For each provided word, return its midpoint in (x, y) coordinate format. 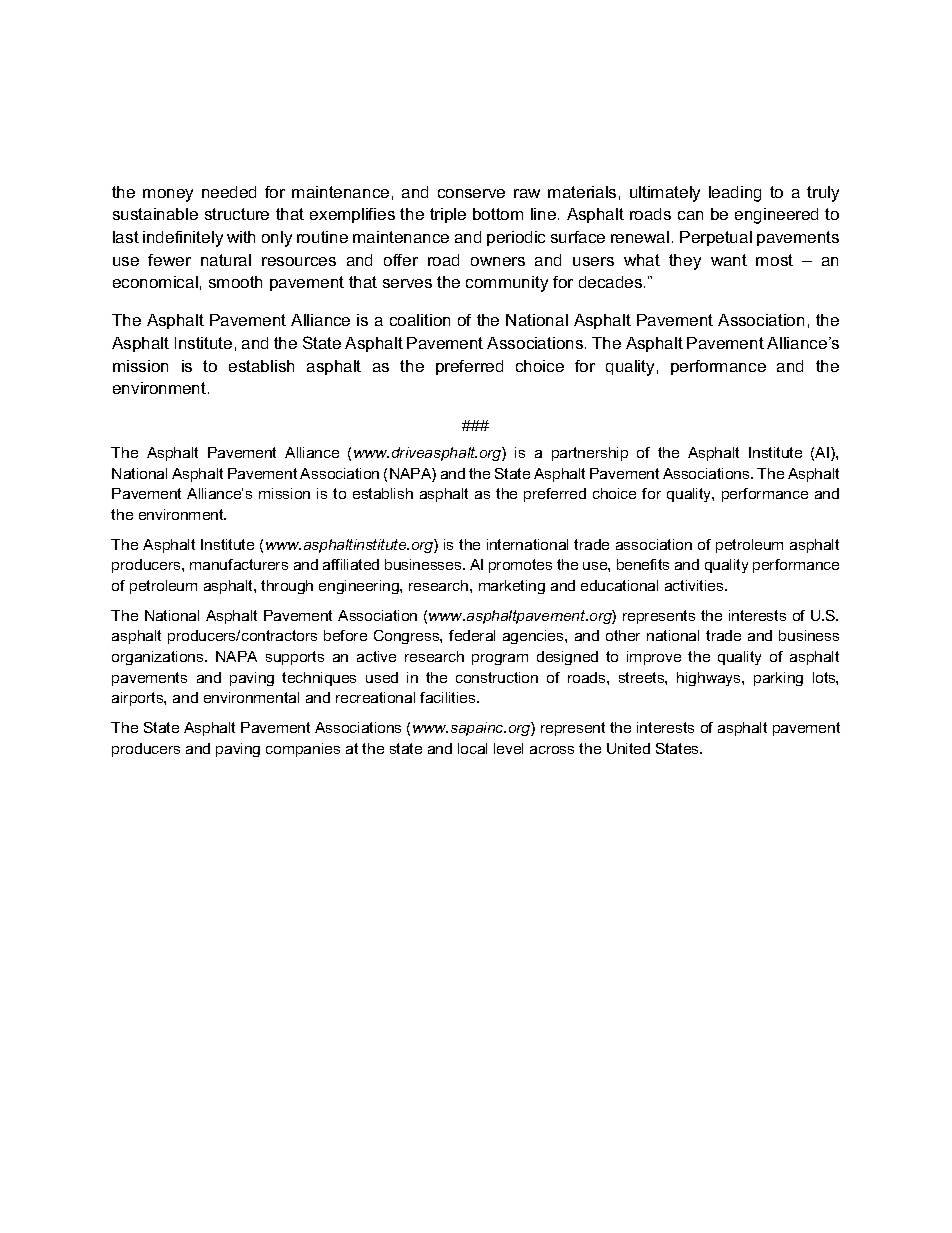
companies (303, 750)
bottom (498, 214)
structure (237, 214)
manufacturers (239, 564)
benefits (643, 564)
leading (735, 194)
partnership (590, 454)
